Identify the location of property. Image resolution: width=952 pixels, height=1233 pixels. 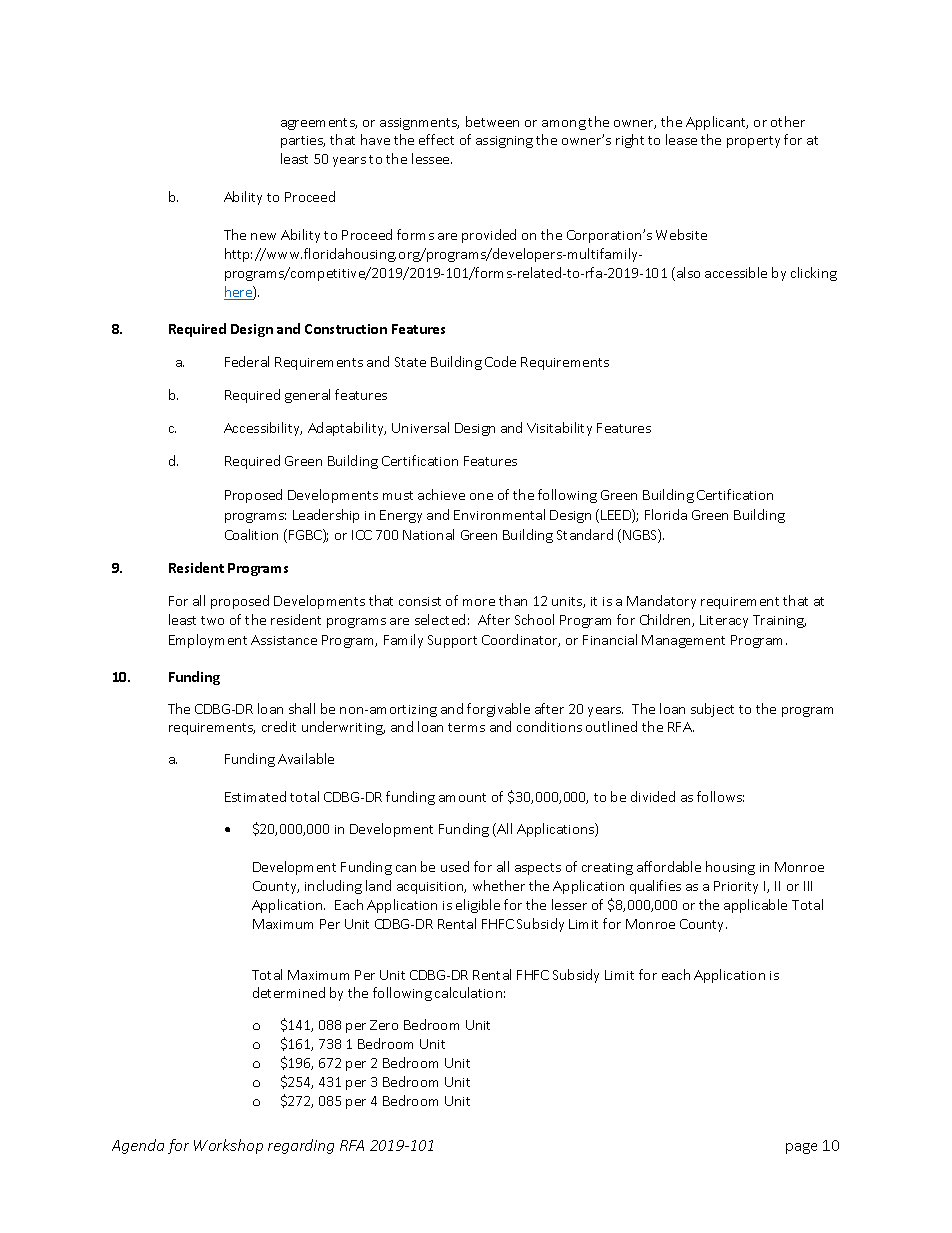
(753, 142).
